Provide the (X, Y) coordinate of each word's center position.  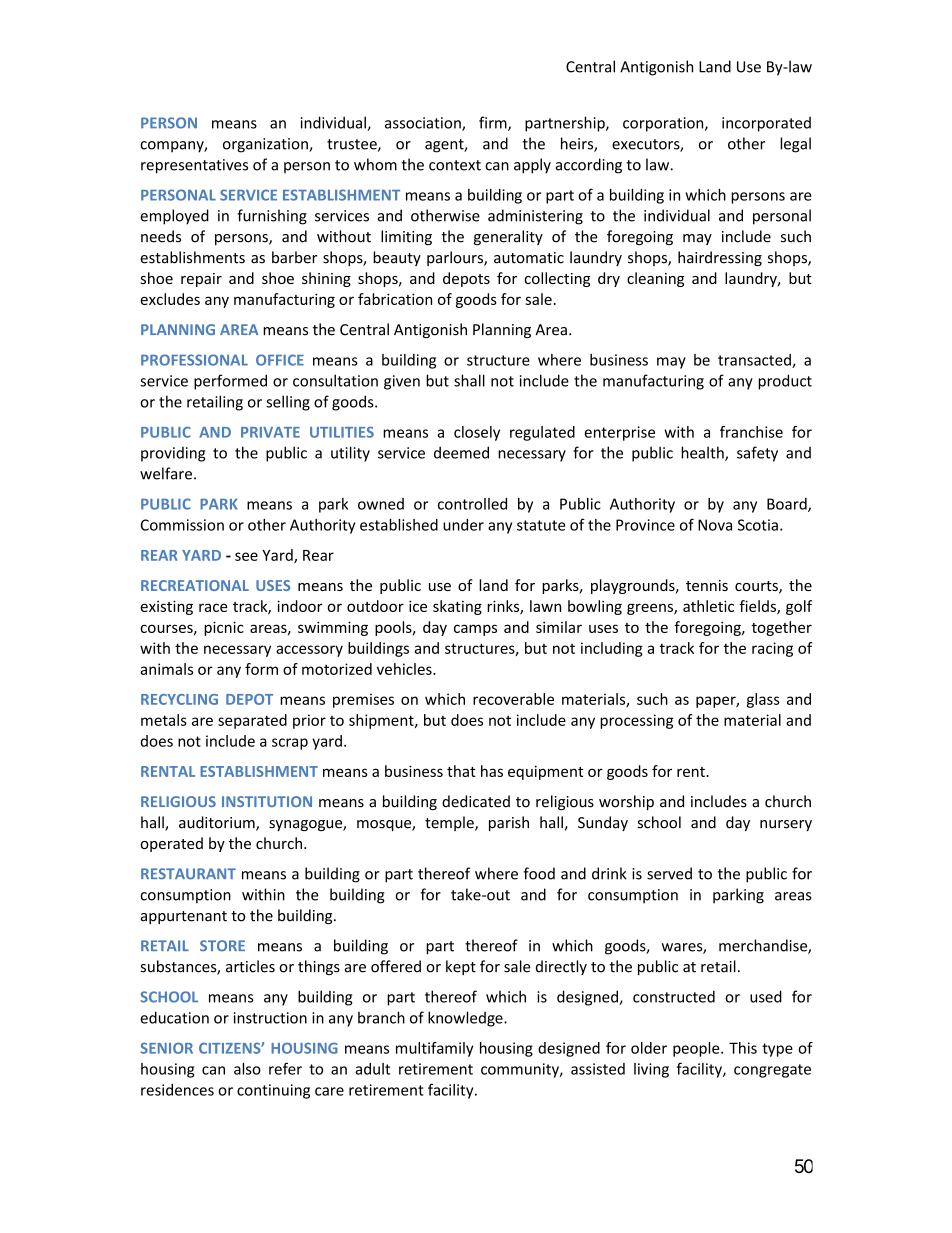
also (247, 1069)
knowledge (466, 1019)
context (455, 165)
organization (266, 145)
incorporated (766, 124)
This (743, 1048)
